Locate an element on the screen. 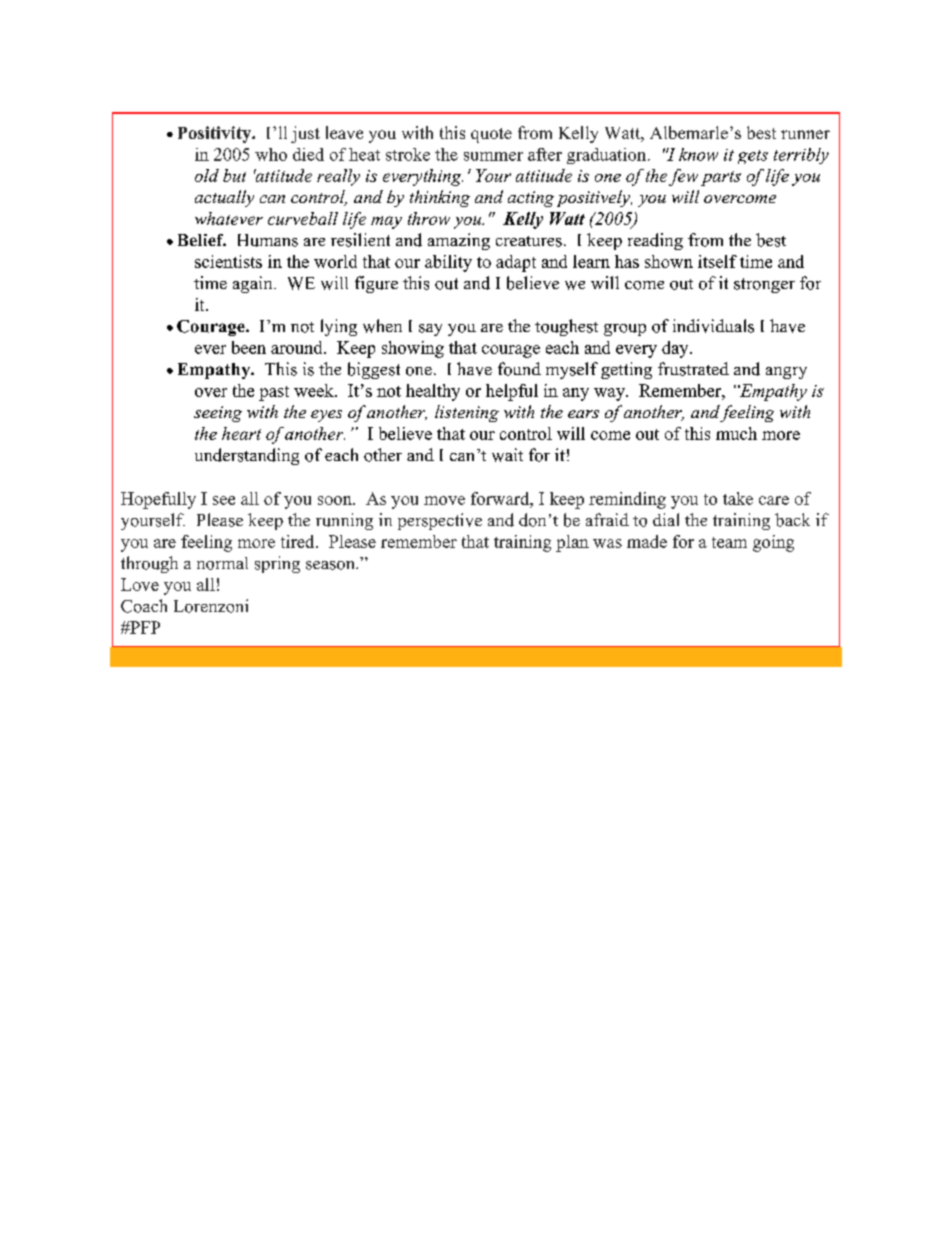 The image size is (952, 1233). been is located at coordinates (249, 347).
